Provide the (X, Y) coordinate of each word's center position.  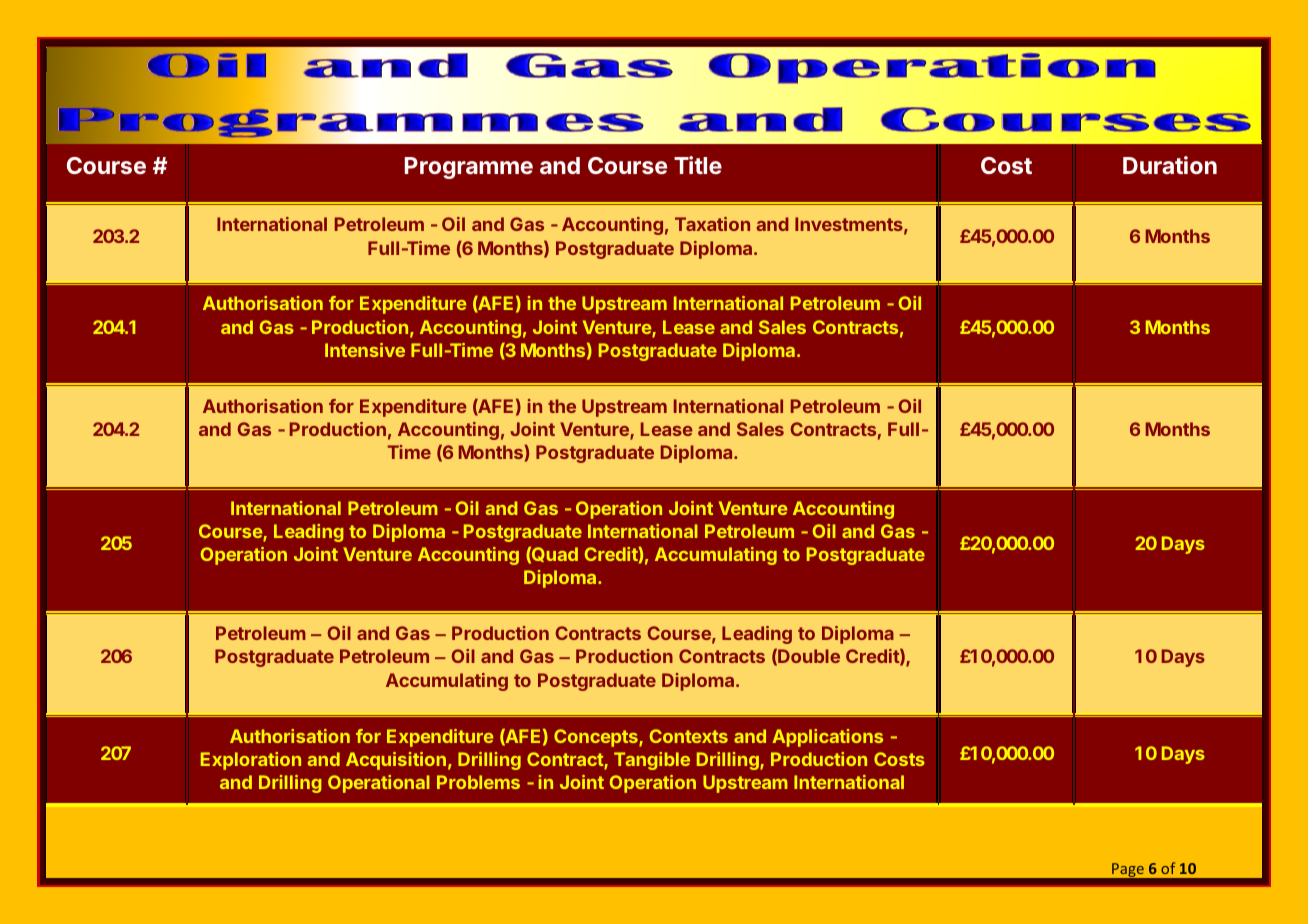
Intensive (365, 350)
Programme (469, 168)
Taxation (712, 224)
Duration (1170, 165)
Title (698, 165)
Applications (827, 738)
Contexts (689, 736)
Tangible (652, 761)
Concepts (597, 738)
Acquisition (396, 761)
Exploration (251, 761)
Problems (478, 782)
